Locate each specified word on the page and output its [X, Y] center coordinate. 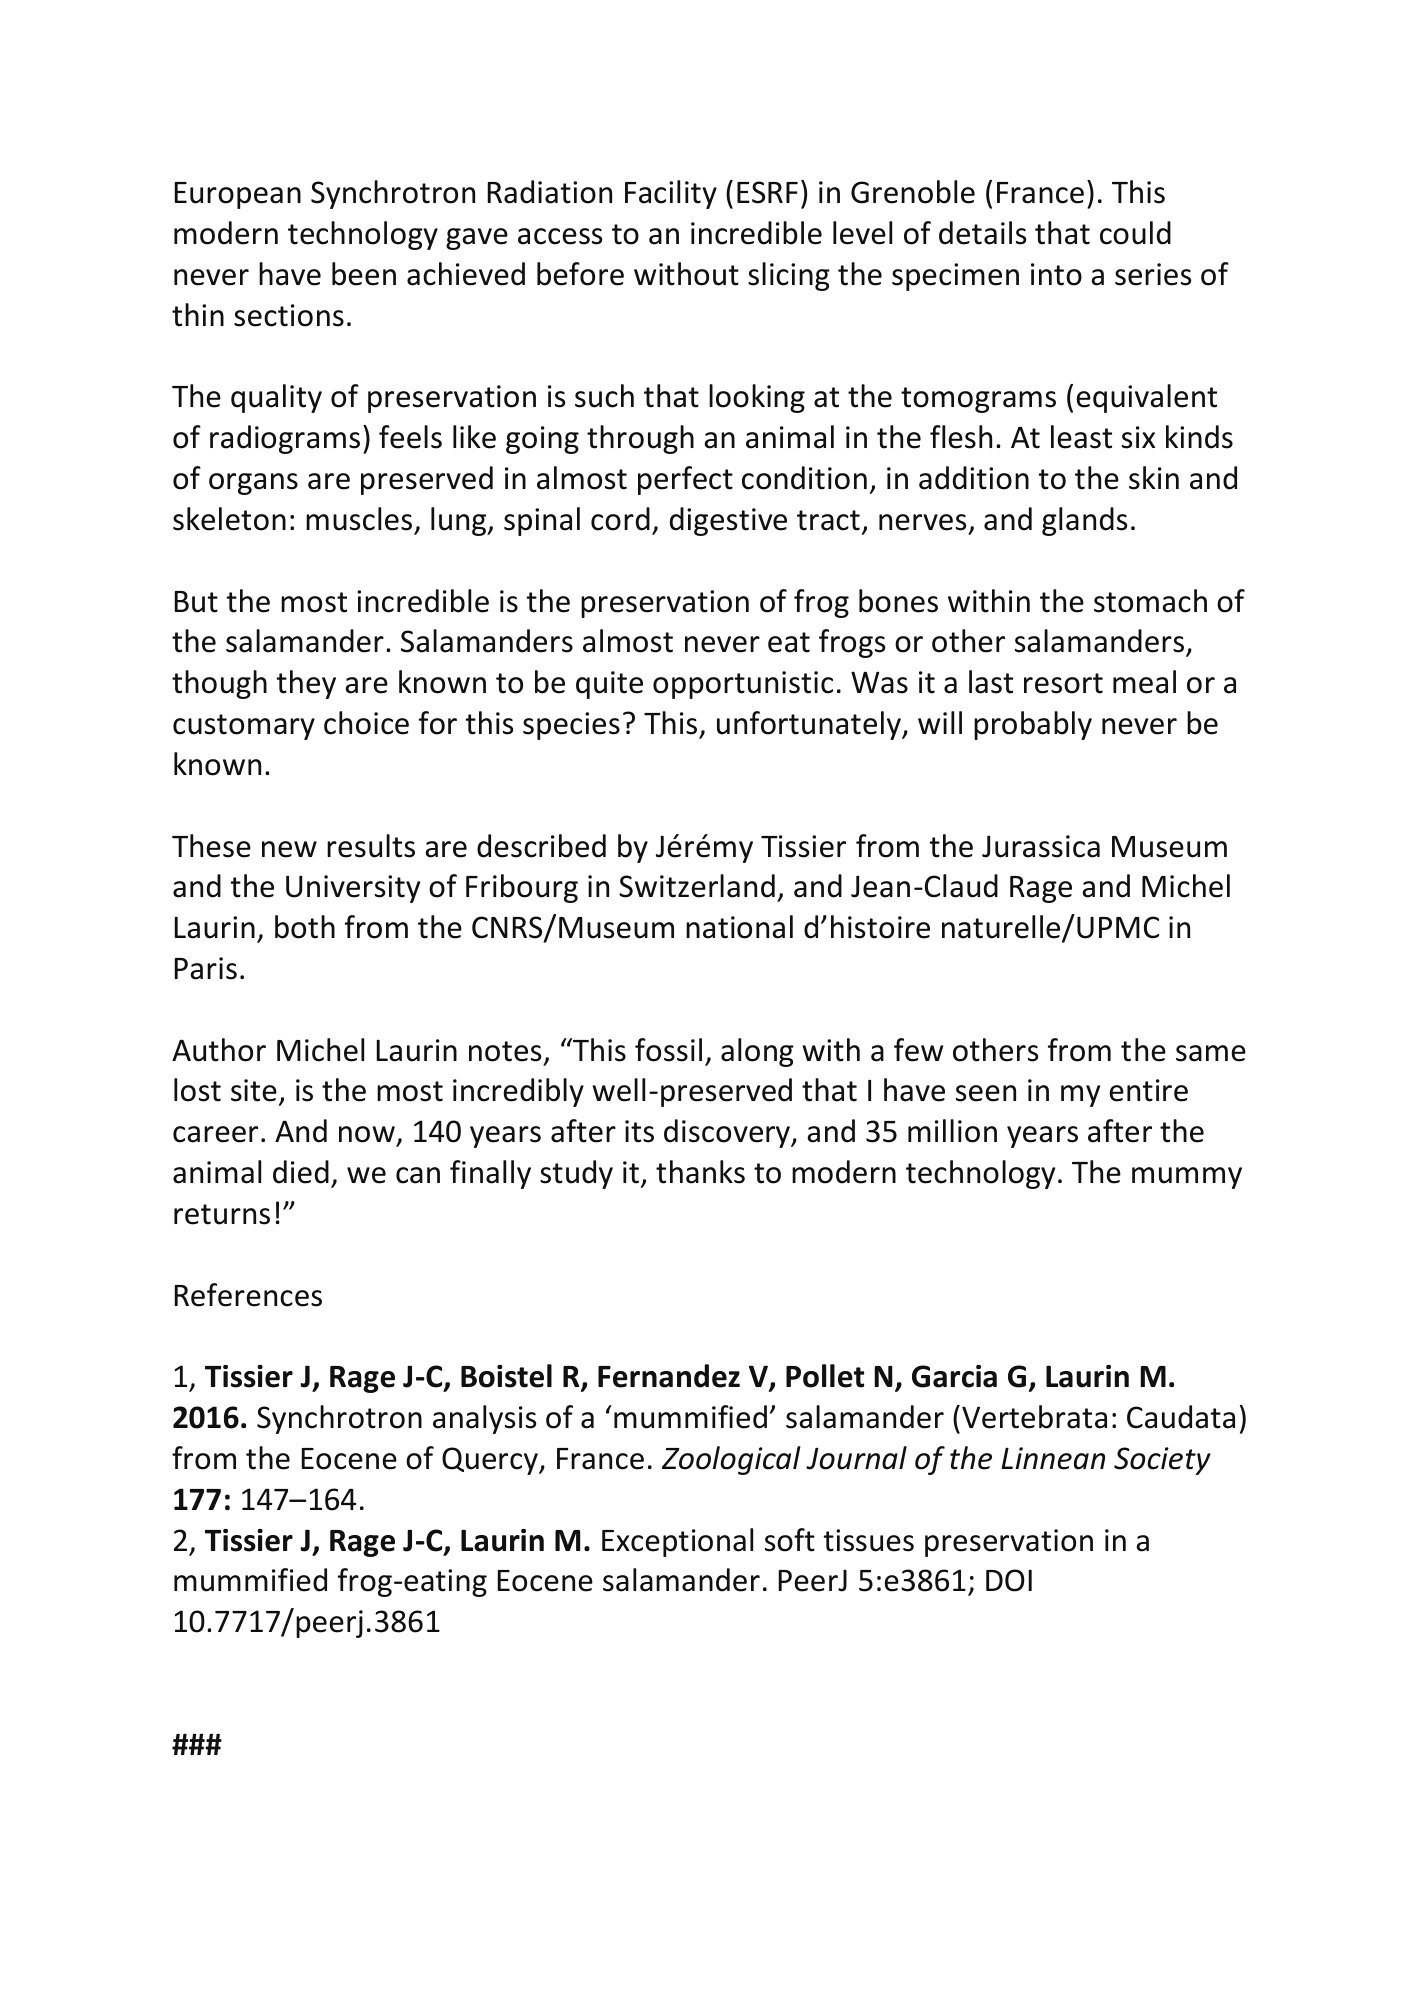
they [306, 684]
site [254, 1090]
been [364, 274]
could [1135, 233]
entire [1148, 1090]
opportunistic [743, 685]
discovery [728, 1133]
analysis [484, 1419]
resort [1063, 683]
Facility [671, 194]
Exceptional [677, 1542]
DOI [1009, 1580]
